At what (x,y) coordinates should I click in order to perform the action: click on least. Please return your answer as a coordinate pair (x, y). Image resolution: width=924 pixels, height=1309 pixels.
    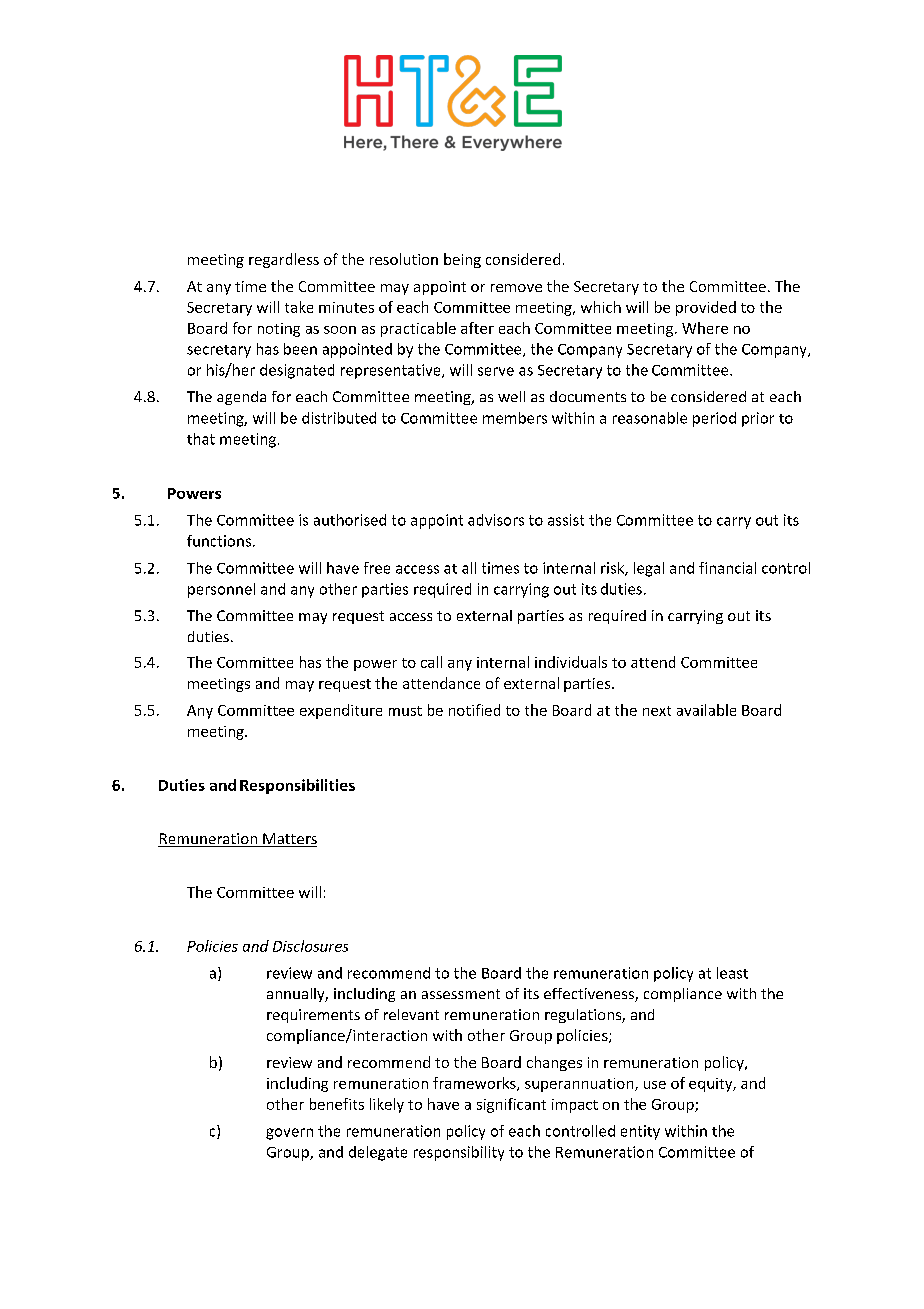
    Looking at the image, I should click on (732, 973).
